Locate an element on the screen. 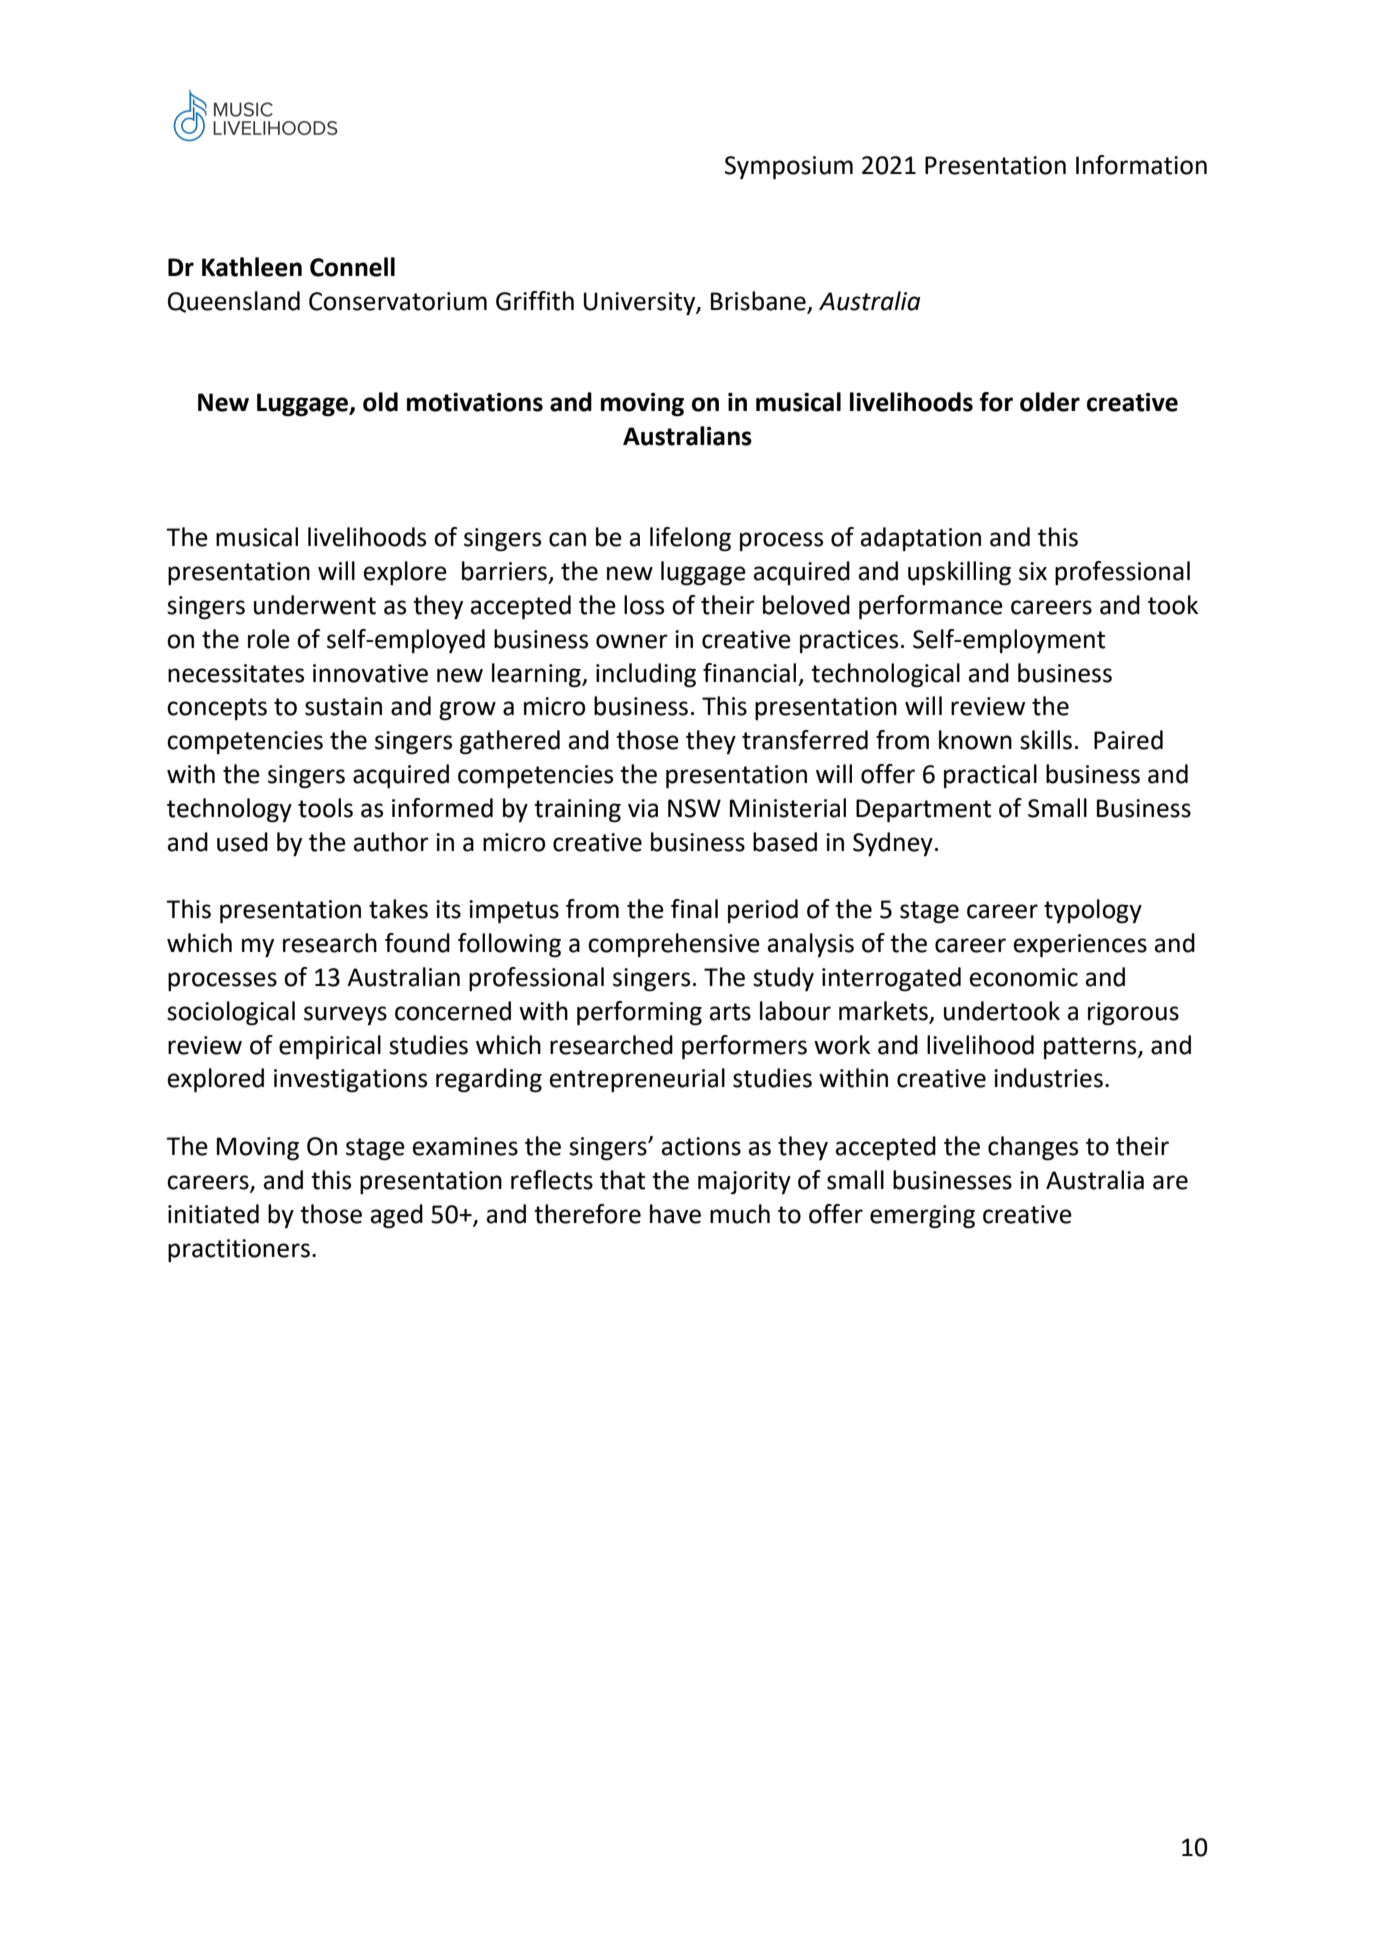 This screenshot has width=1375, height=1944. Information is located at coordinates (1141, 165).
